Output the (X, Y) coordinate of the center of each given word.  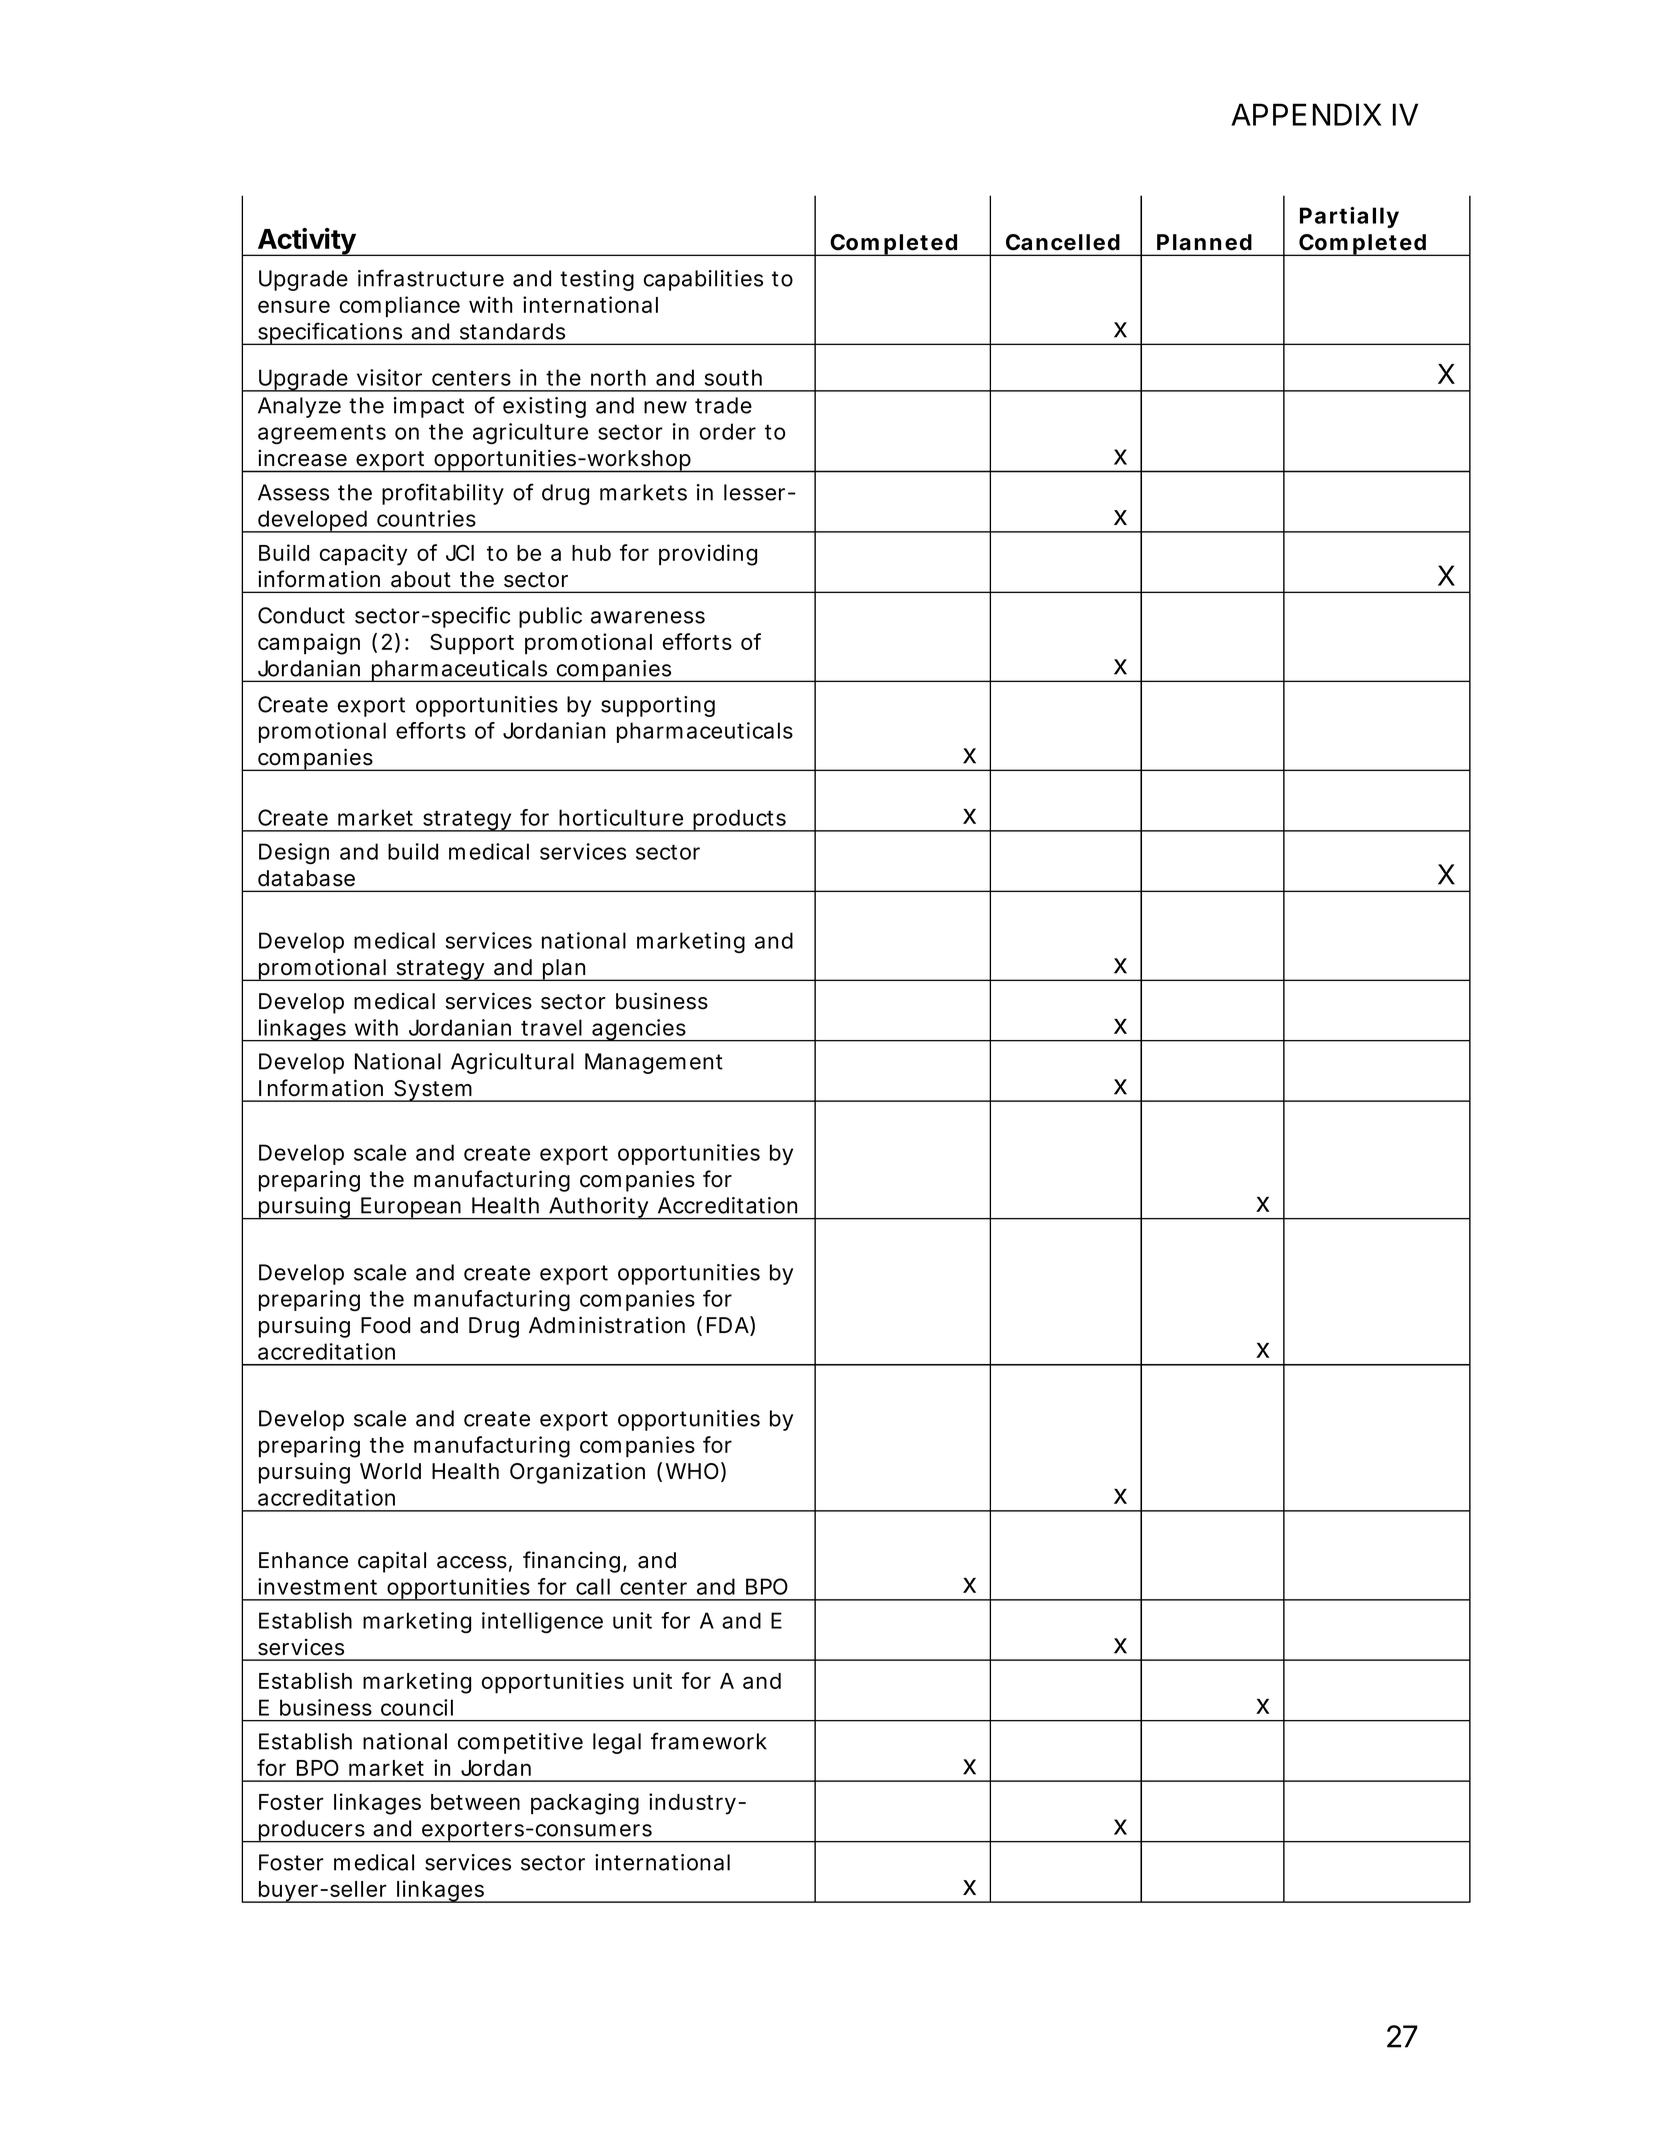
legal (617, 1743)
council (417, 1707)
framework (709, 1741)
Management (654, 1063)
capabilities (703, 280)
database (306, 878)
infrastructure (431, 278)
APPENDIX (1306, 114)
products (740, 820)
